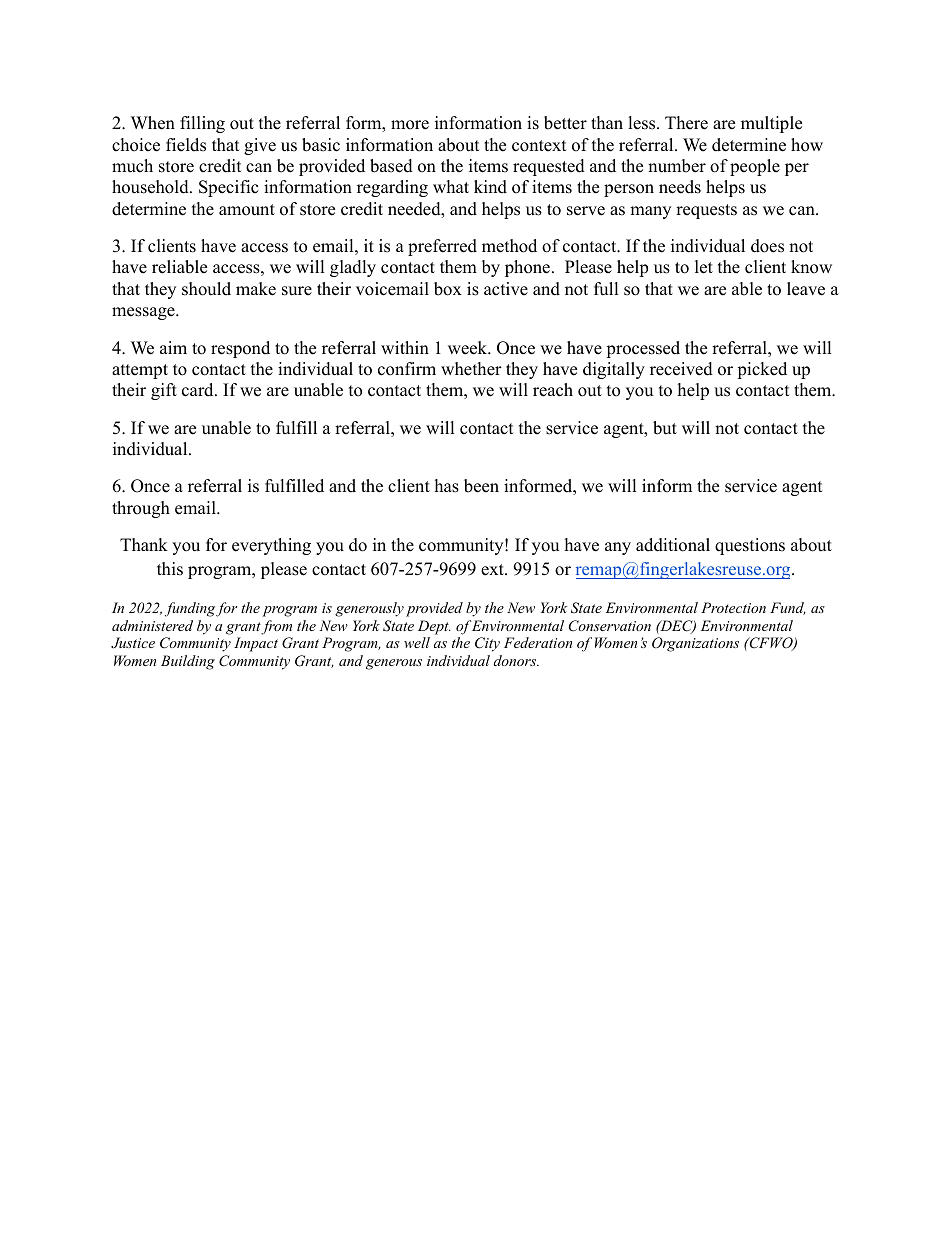  Describe the element at coordinates (186, 145) in the screenshot. I see `fields` at that location.
